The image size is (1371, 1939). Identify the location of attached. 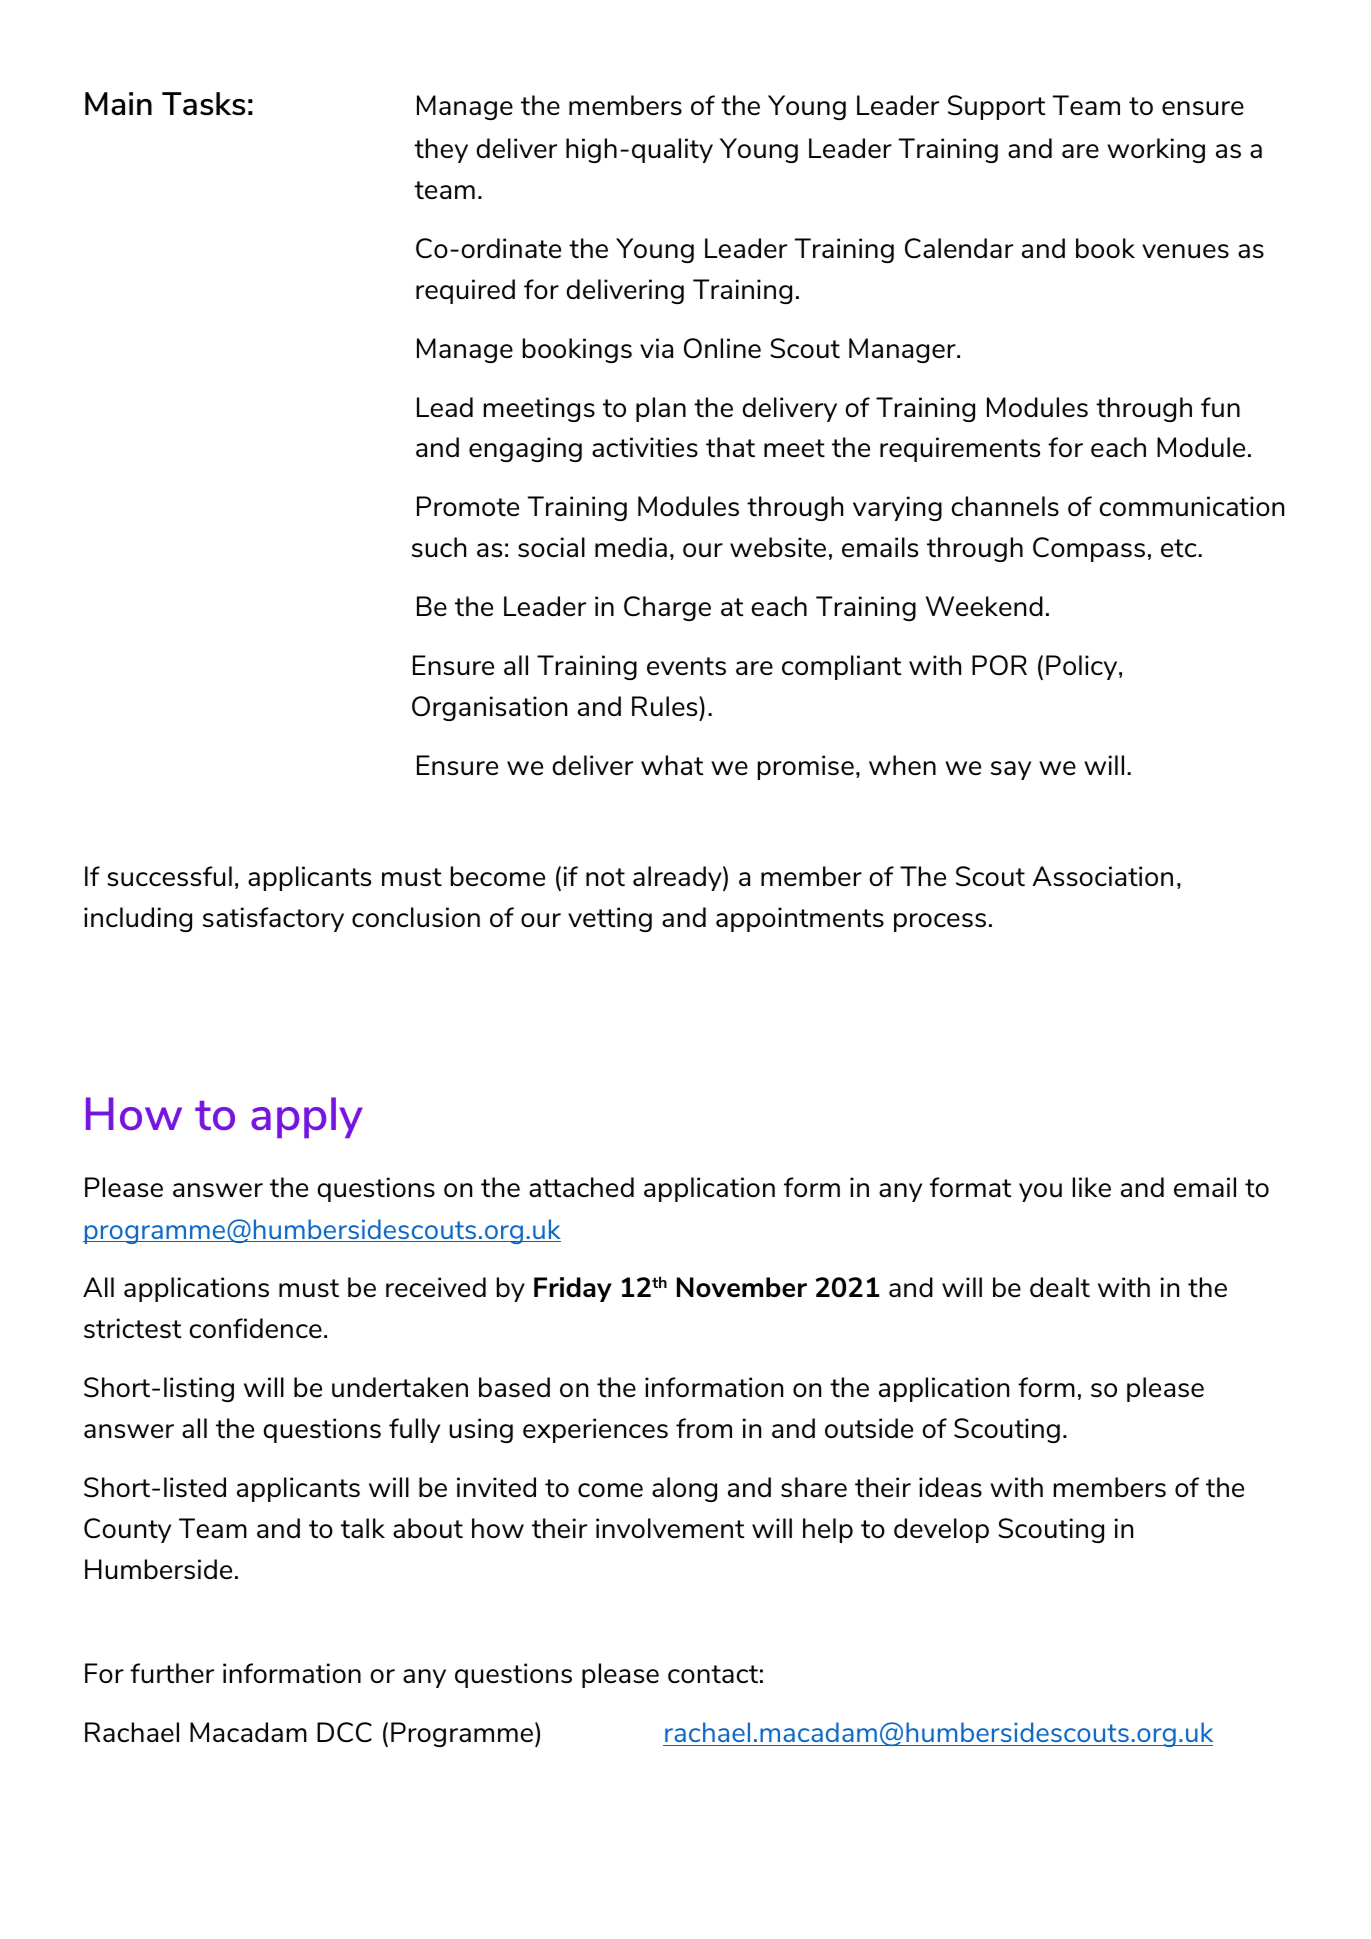
(581, 1187).
